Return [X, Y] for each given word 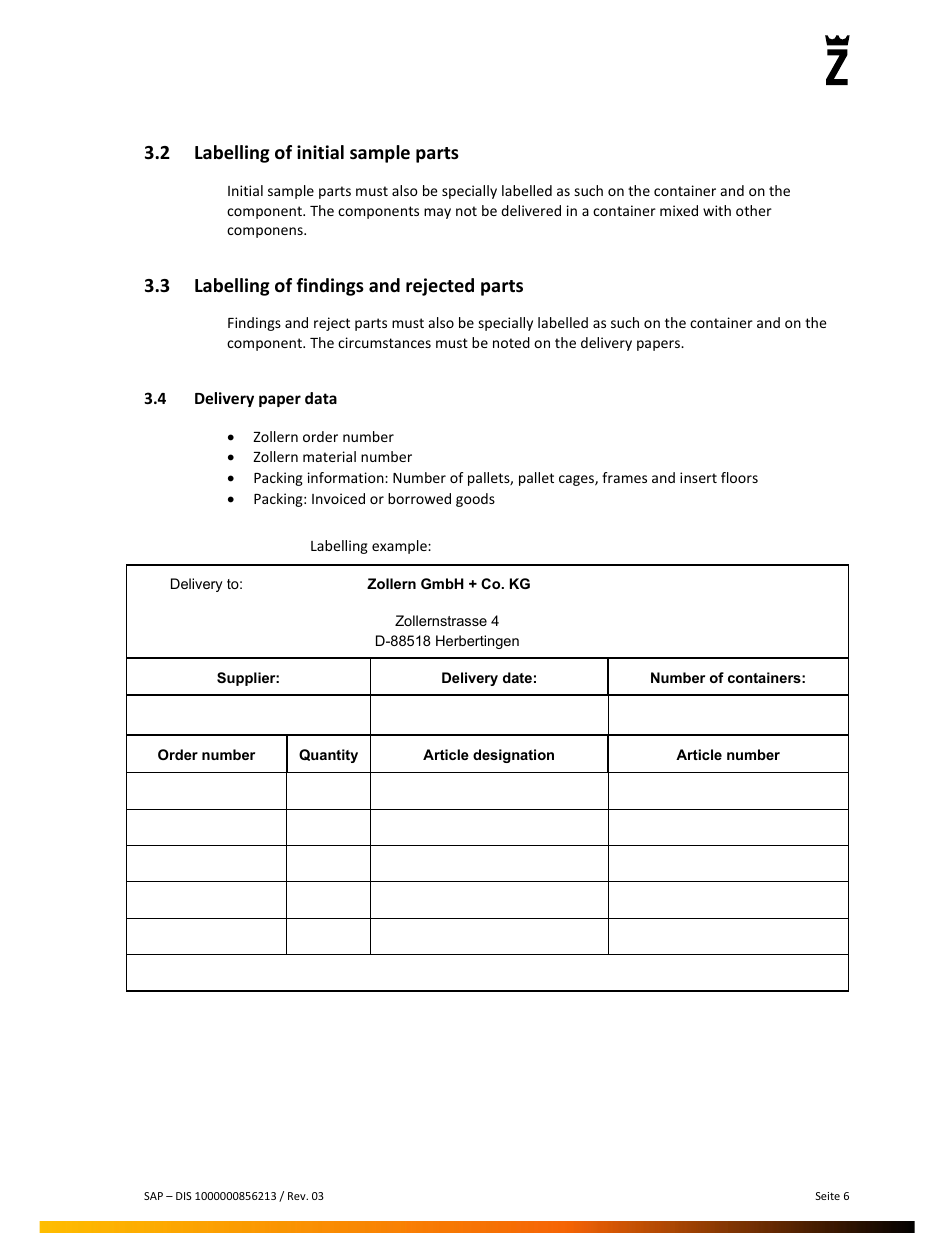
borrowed [419, 498]
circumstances [384, 342]
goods [475, 500]
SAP [153, 1196]
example [400, 547]
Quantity [328, 756]
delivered [531, 210]
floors [739, 477]
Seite [828, 1196]
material [329, 456]
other [754, 210]
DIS [184, 1196]
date [517, 677]
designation [513, 756]
